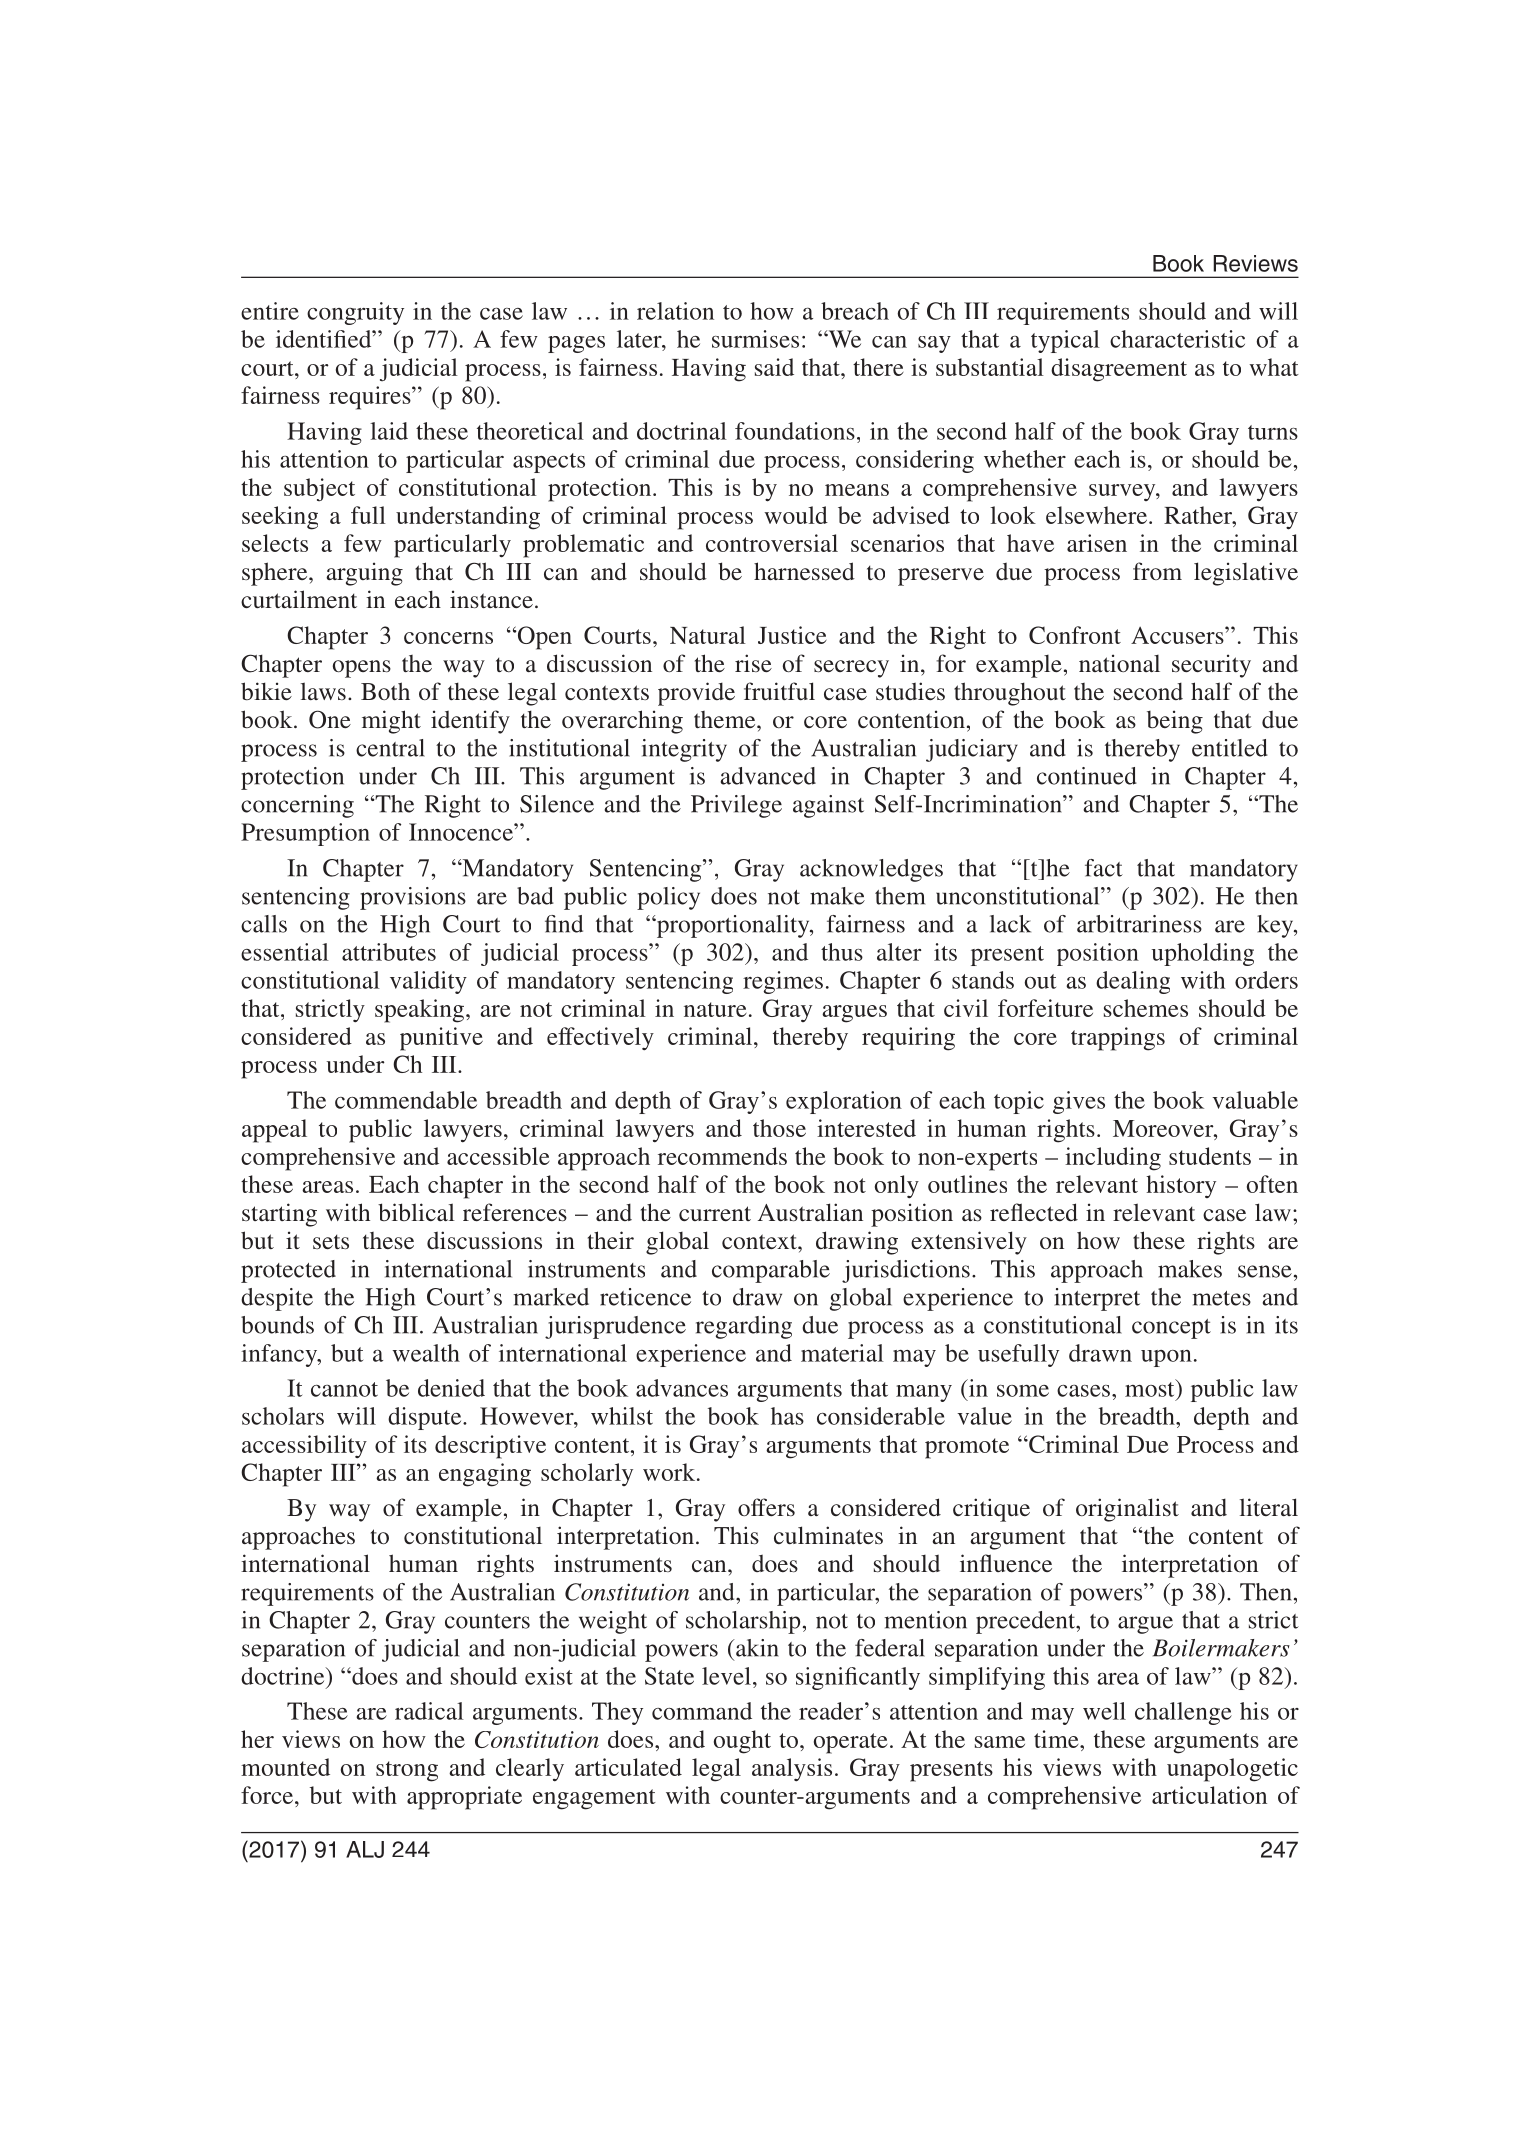 The image size is (1523, 2155). What do you see at coordinates (371, 398) in the screenshot?
I see `requires` at bounding box center [371, 398].
